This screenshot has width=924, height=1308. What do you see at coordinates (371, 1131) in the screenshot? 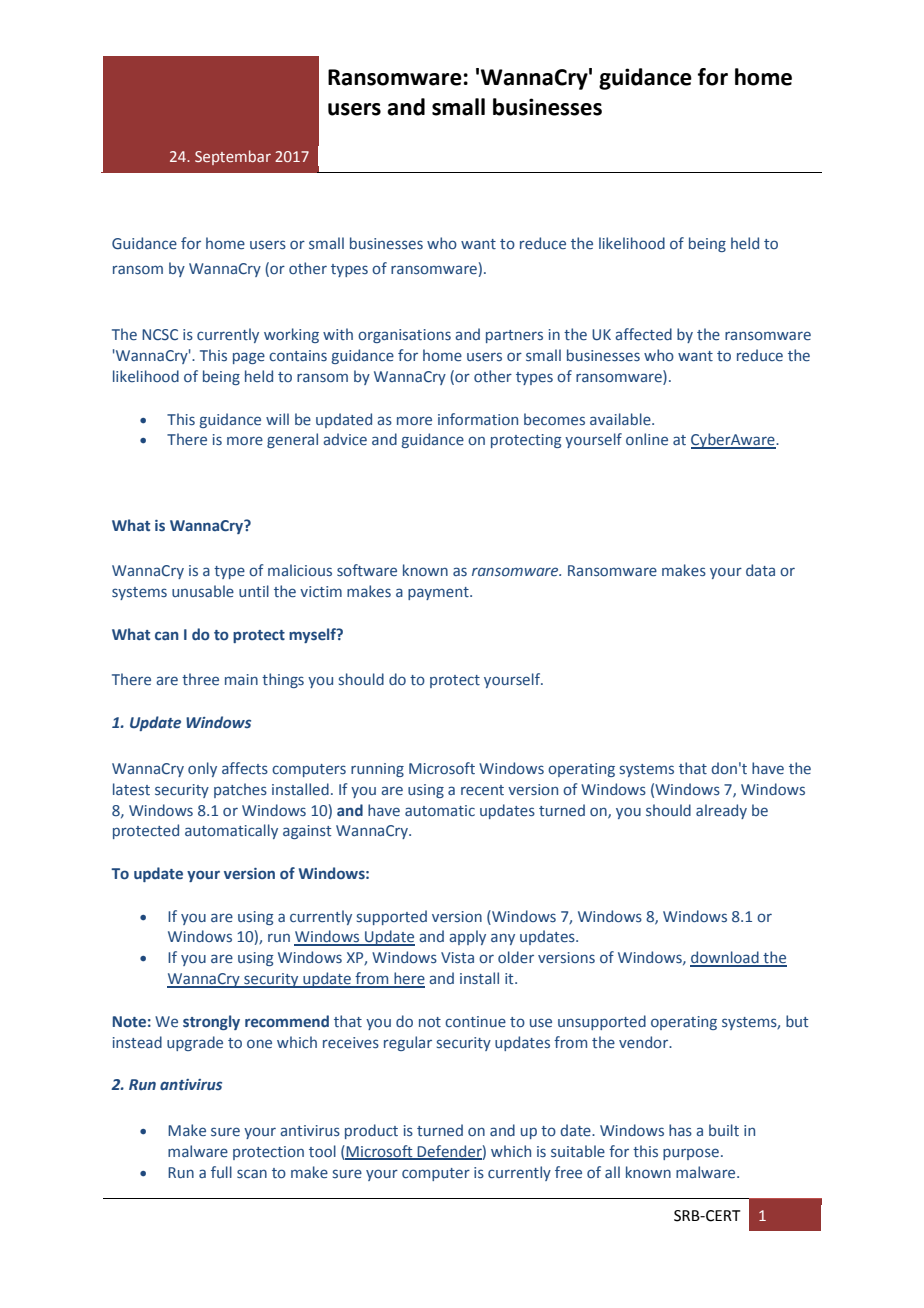
I see `product` at bounding box center [371, 1131].
